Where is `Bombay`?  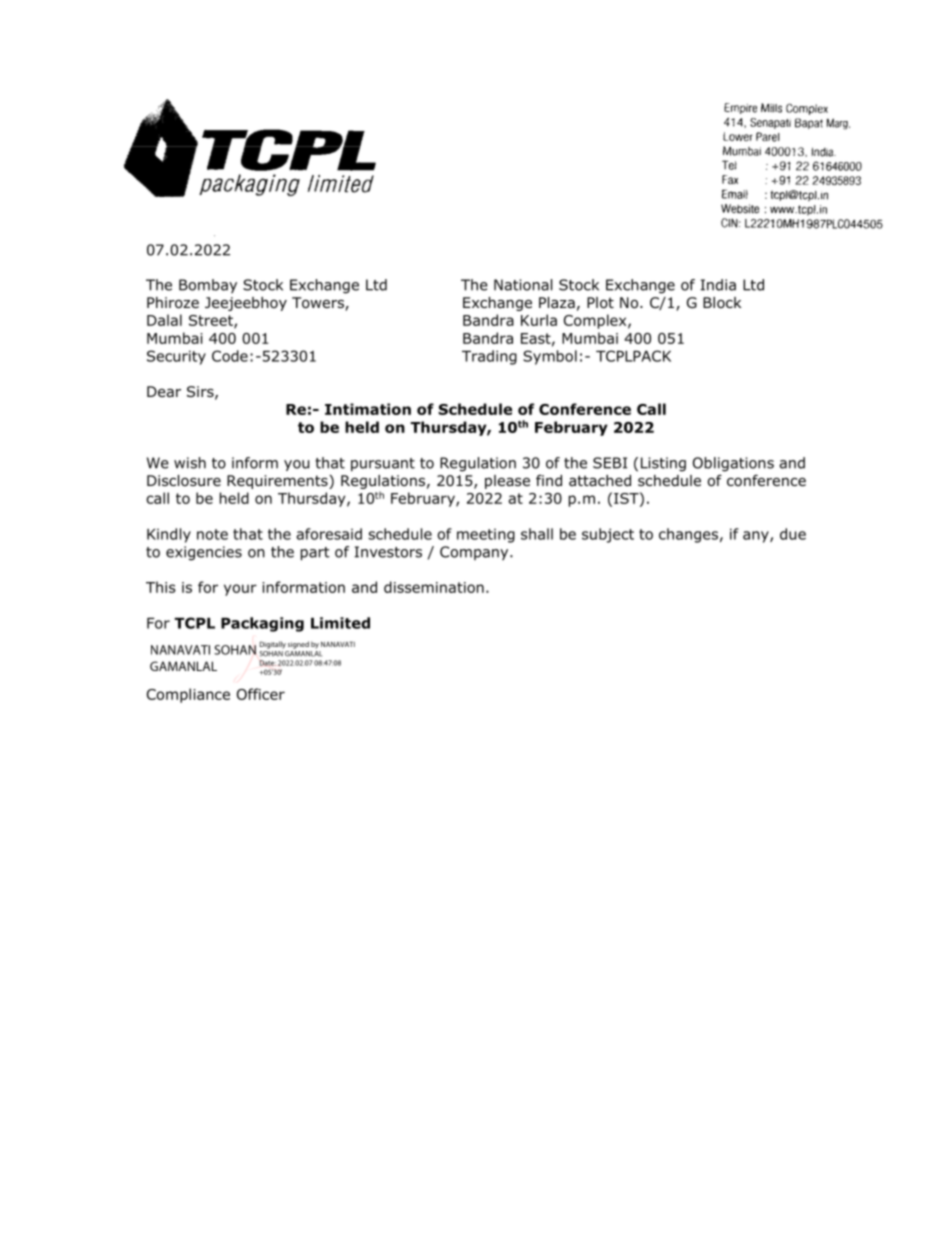 Bombay is located at coordinates (208, 286).
